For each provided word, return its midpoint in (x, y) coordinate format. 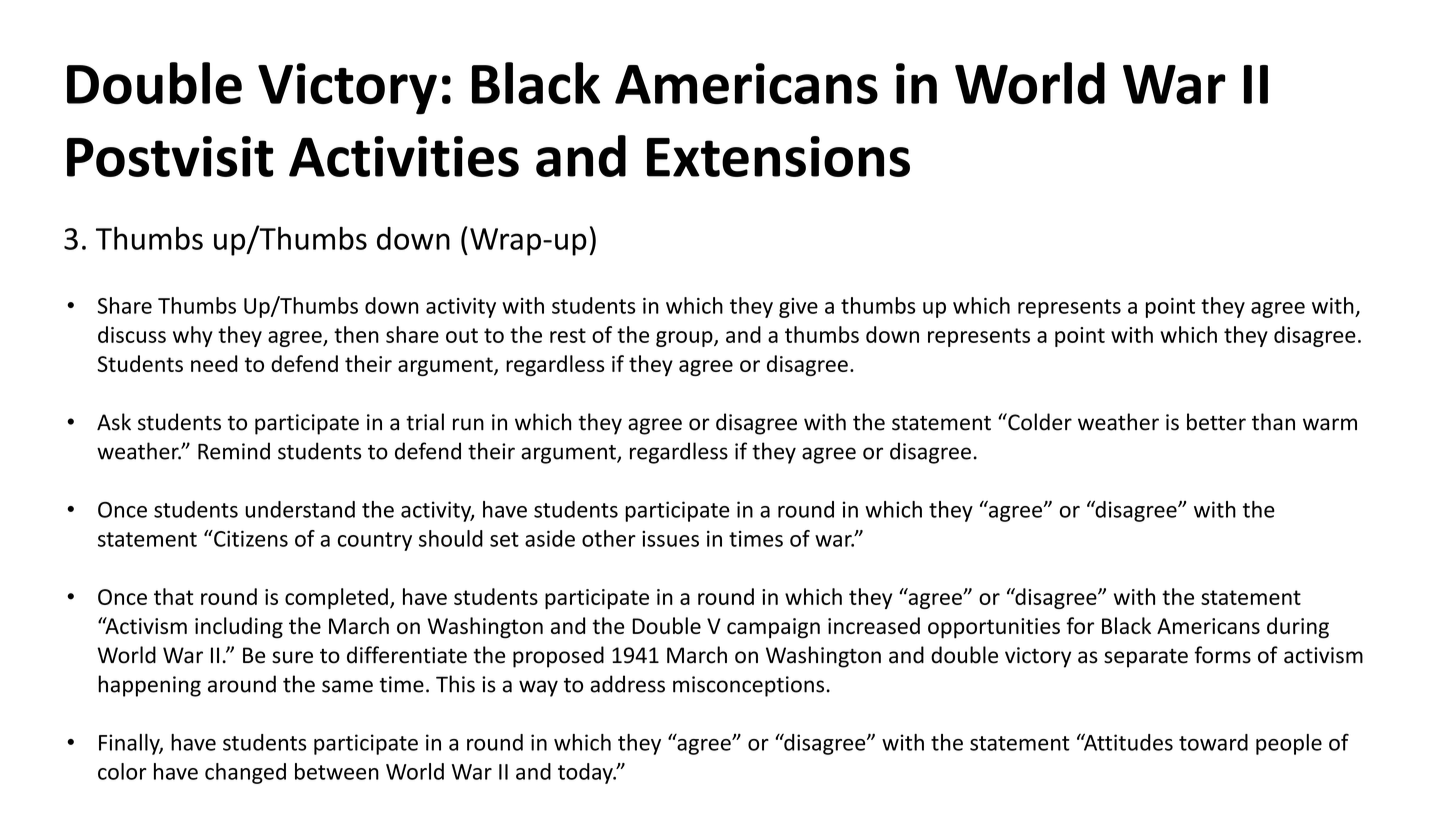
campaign (773, 628)
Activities (404, 156)
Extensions (778, 156)
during (1298, 628)
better (1216, 422)
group (685, 339)
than (1273, 422)
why (193, 336)
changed (245, 773)
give (798, 308)
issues (670, 539)
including (239, 628)
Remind (234, 451)
